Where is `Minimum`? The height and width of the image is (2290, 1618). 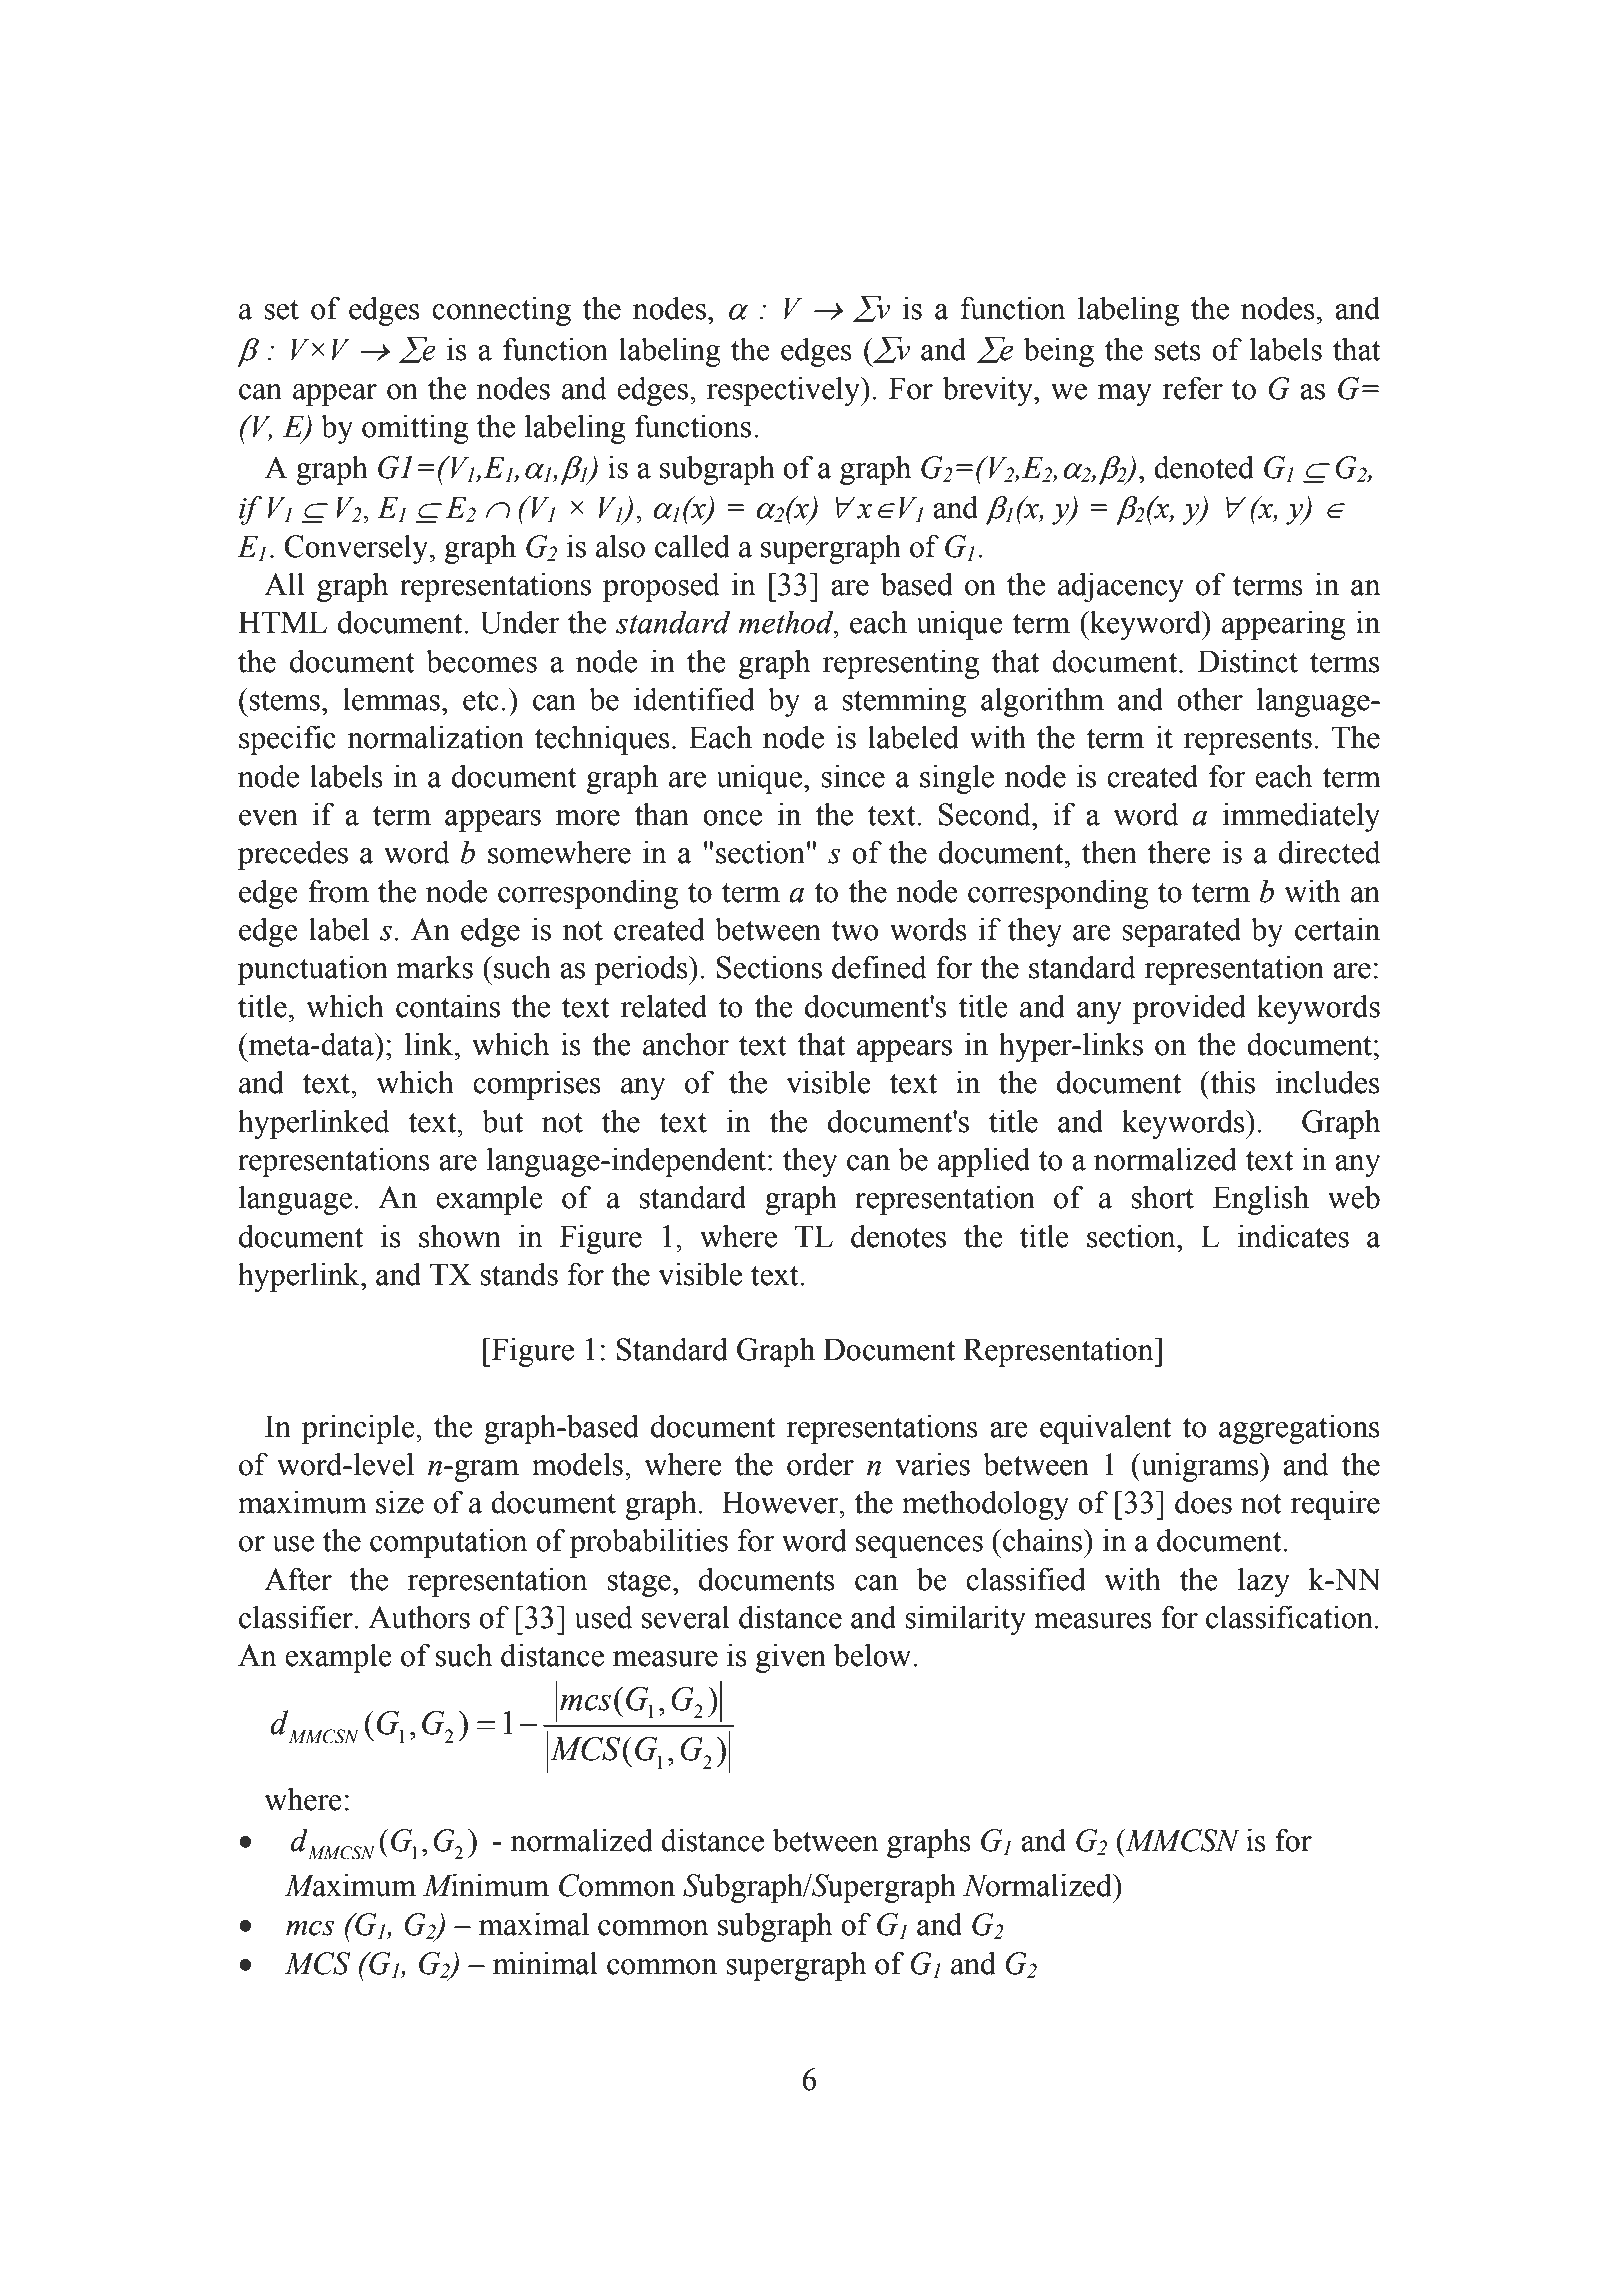 Minimum is located at coordinates (486, 1885).
